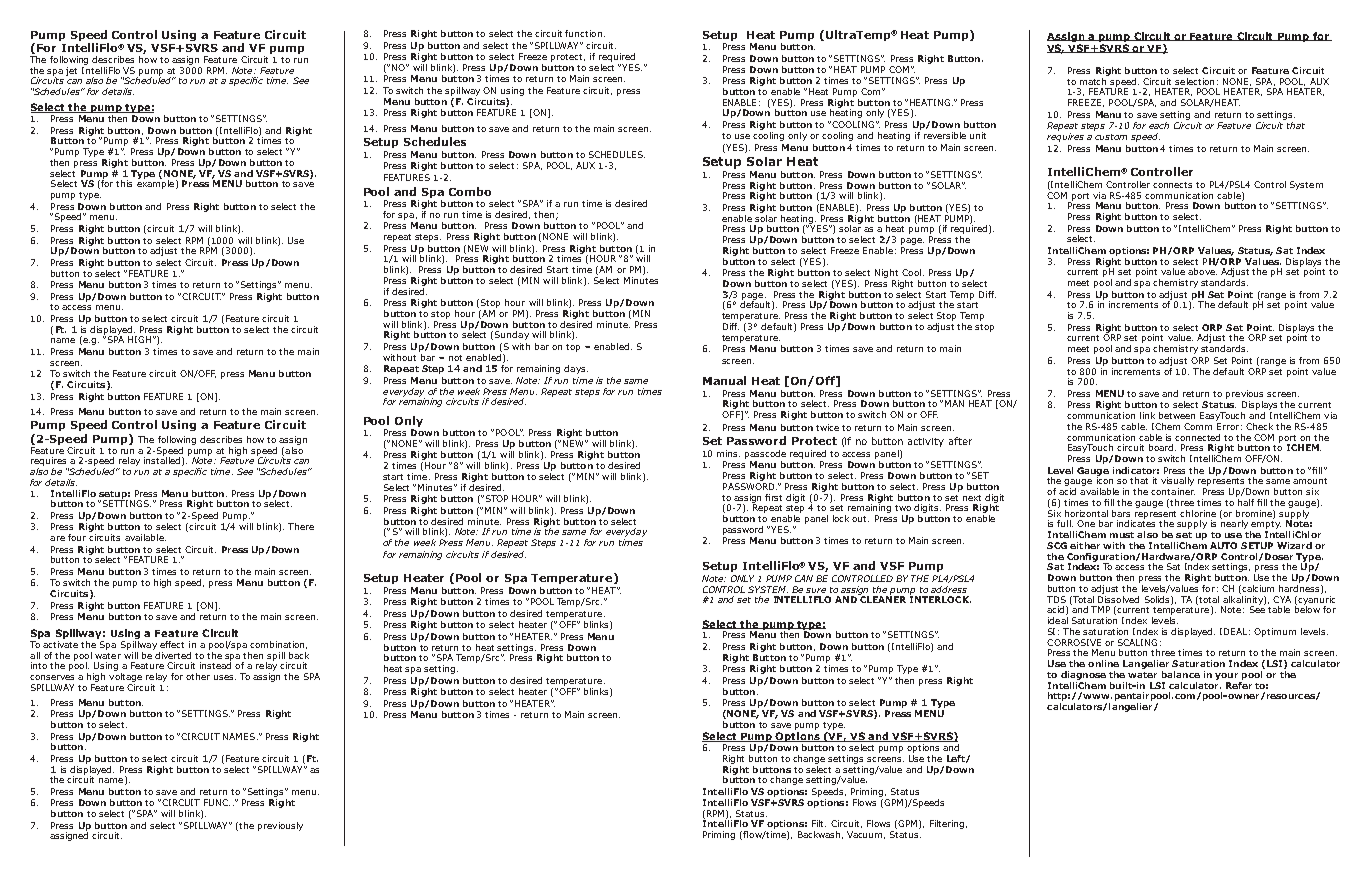  What do you see at coordinates (1159, 125) in the screenshot?
I see `each` at bounding box center [1159, 125].
